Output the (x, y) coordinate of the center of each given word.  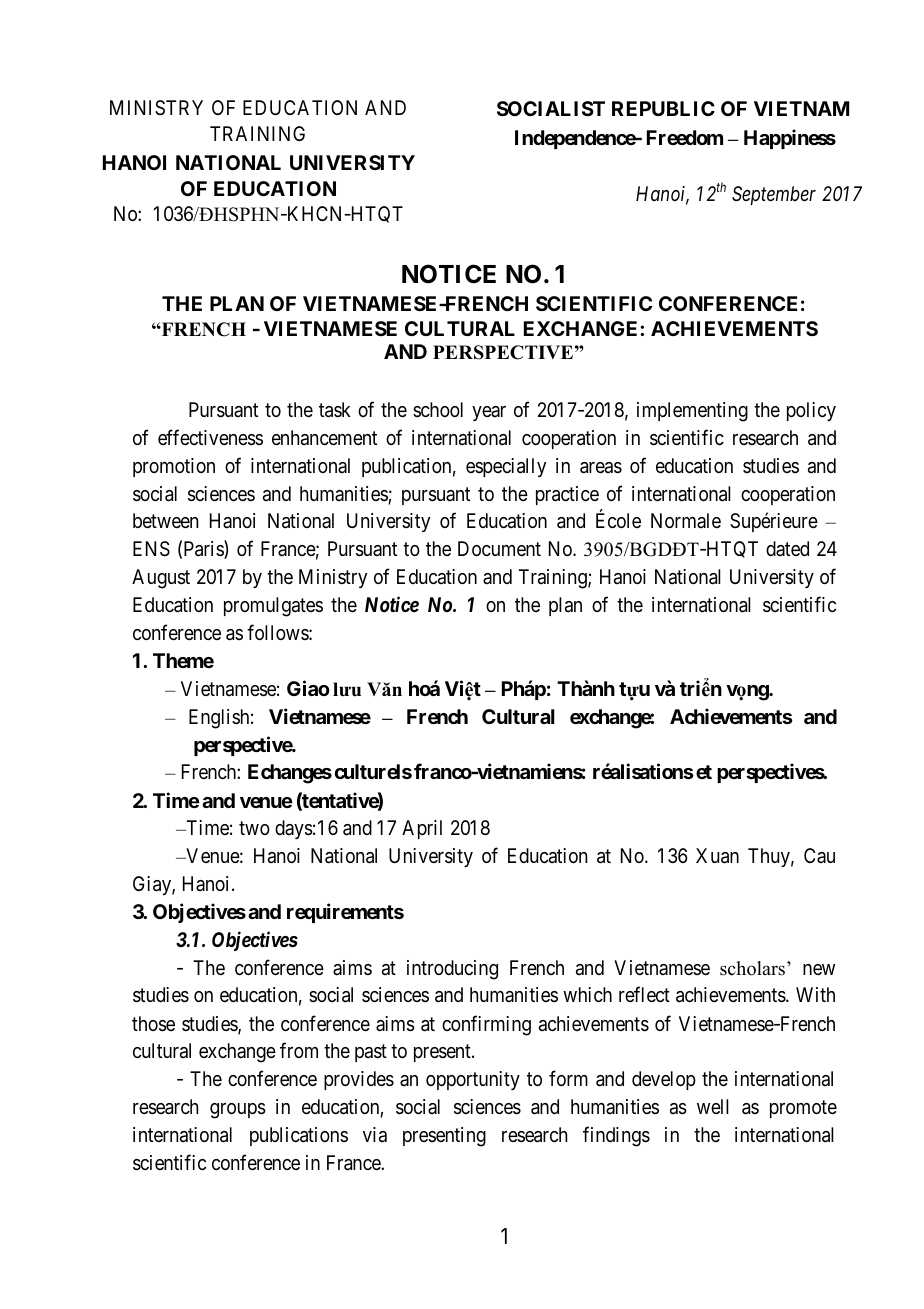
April (422, 829)
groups (238, 1111)
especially (506, 467)
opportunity (473, 1080)
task (335, 410)
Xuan (717, 856)
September (774, 195)
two (254, 828)
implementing (692, 412)
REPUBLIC (663, 108)
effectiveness (210, 437)
